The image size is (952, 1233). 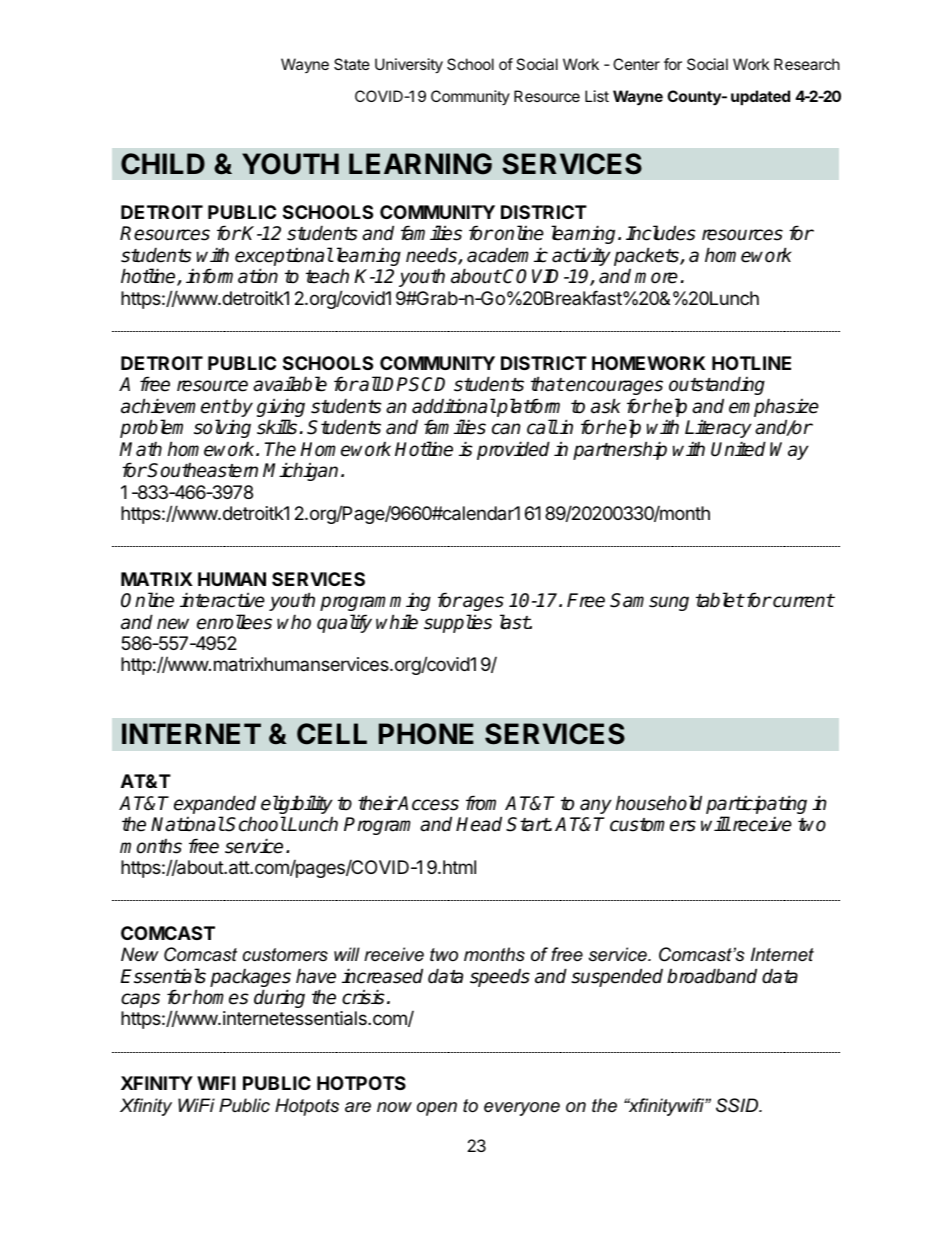 What do you see at coordinates (426, 734) in the screenshot?
I see `PHONE` at bounding box center [426, 734].
